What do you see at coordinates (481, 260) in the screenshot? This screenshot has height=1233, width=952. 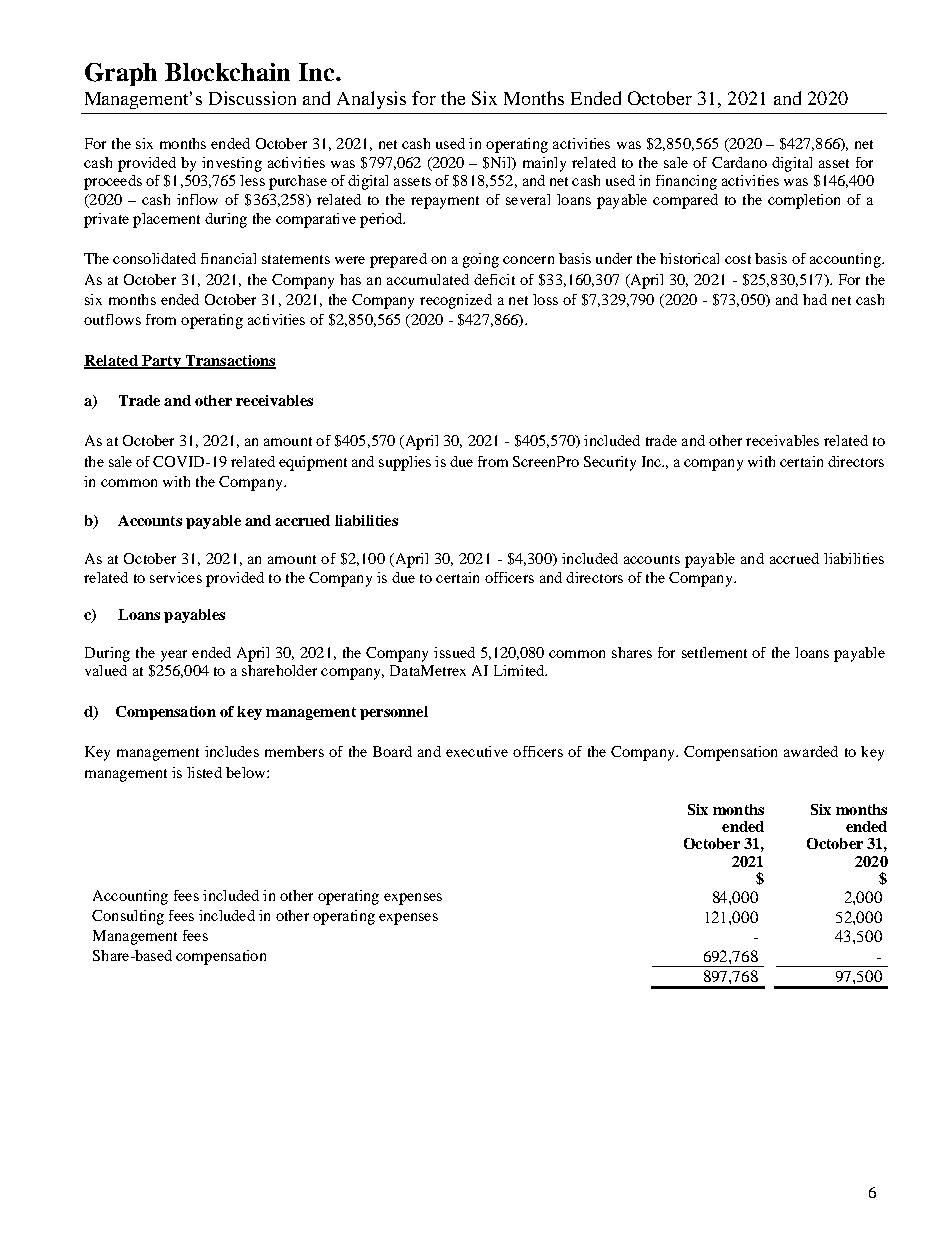 I see `going` at bounding box center [481, 260].
